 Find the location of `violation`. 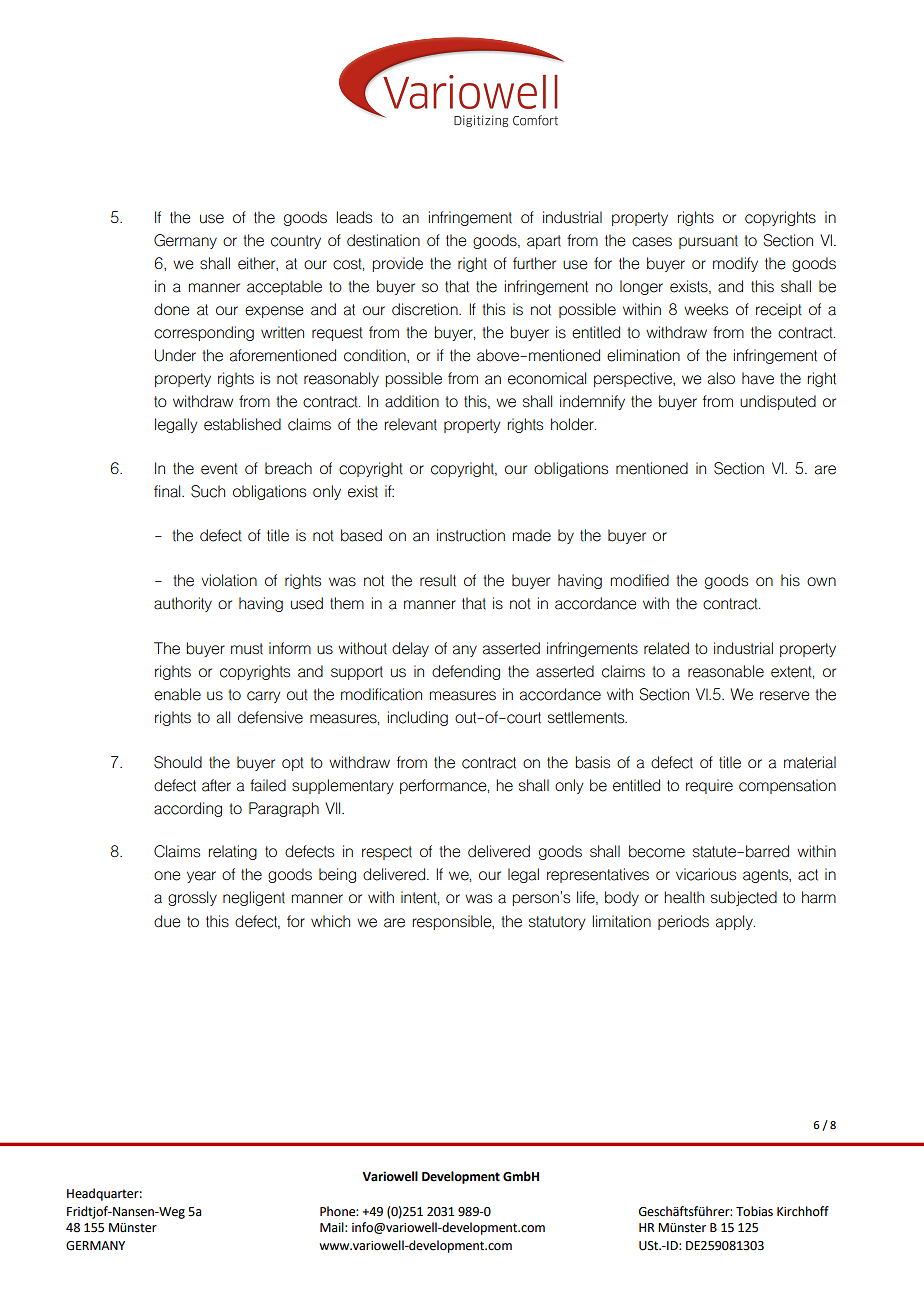

violation is located at coordinates (229, 580).
